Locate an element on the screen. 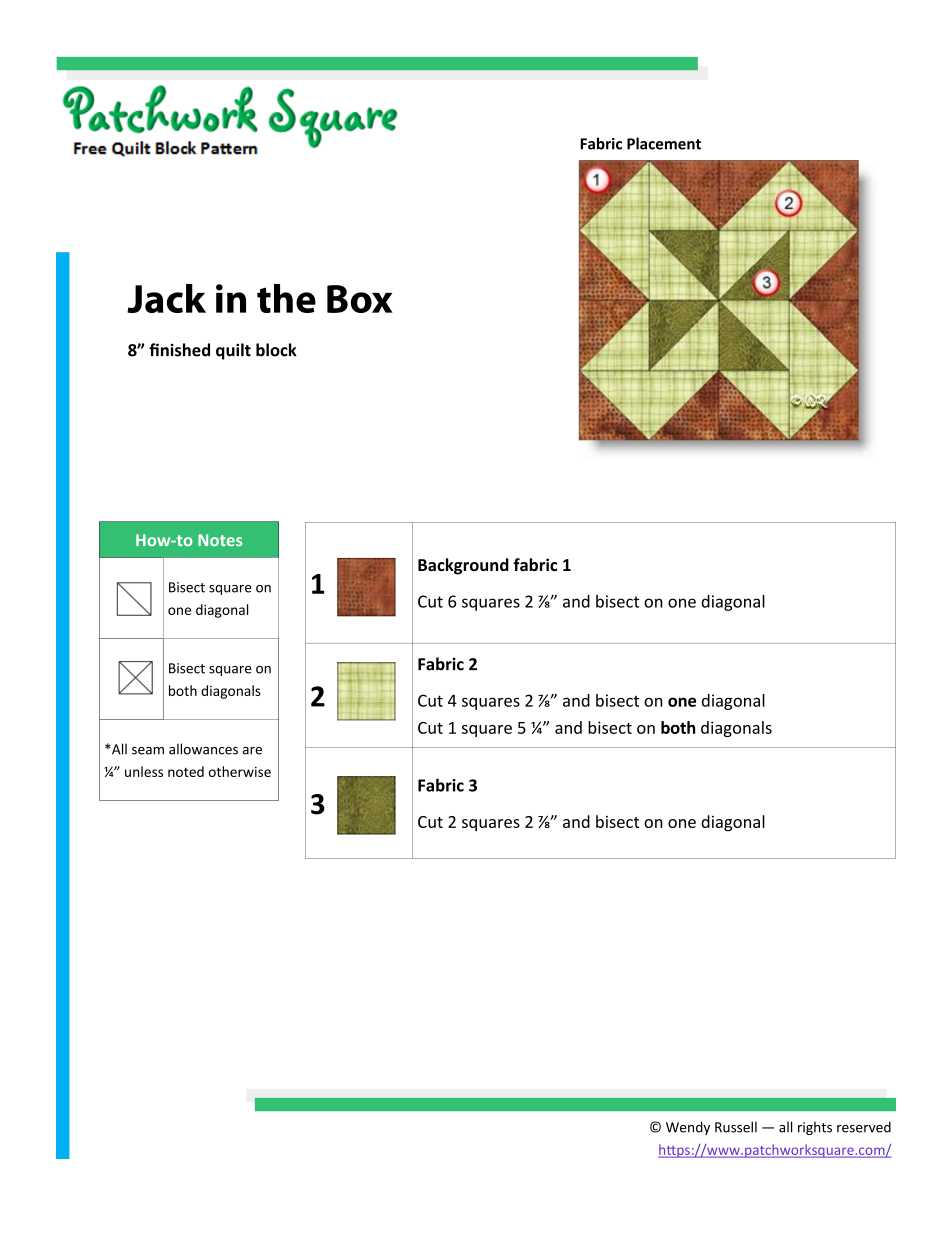 Image resolution: width=952 pixels, height=1233 pixels. Russell is located at coordinates (736, 1127).
